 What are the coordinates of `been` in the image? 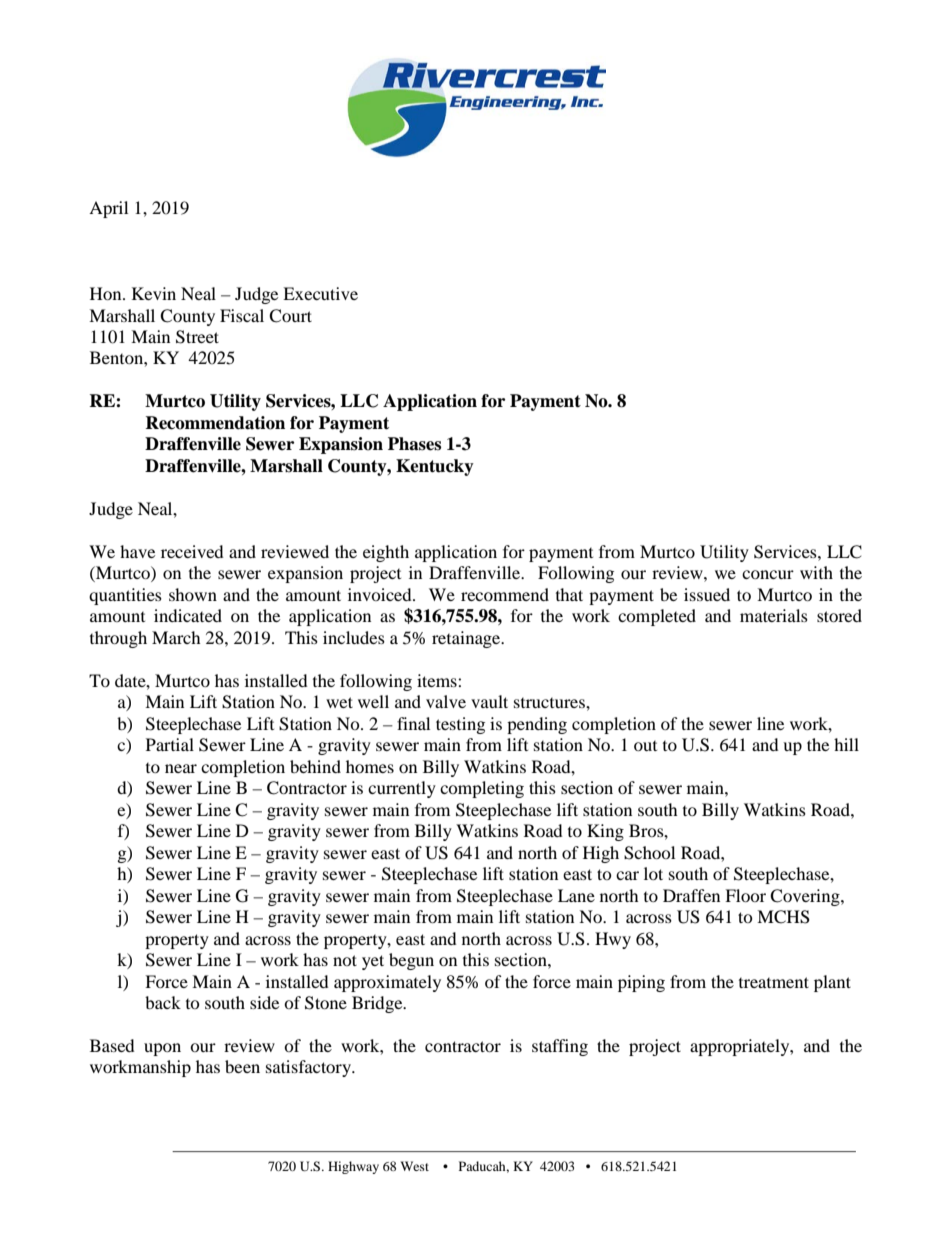 It's located at (242, 1066).
